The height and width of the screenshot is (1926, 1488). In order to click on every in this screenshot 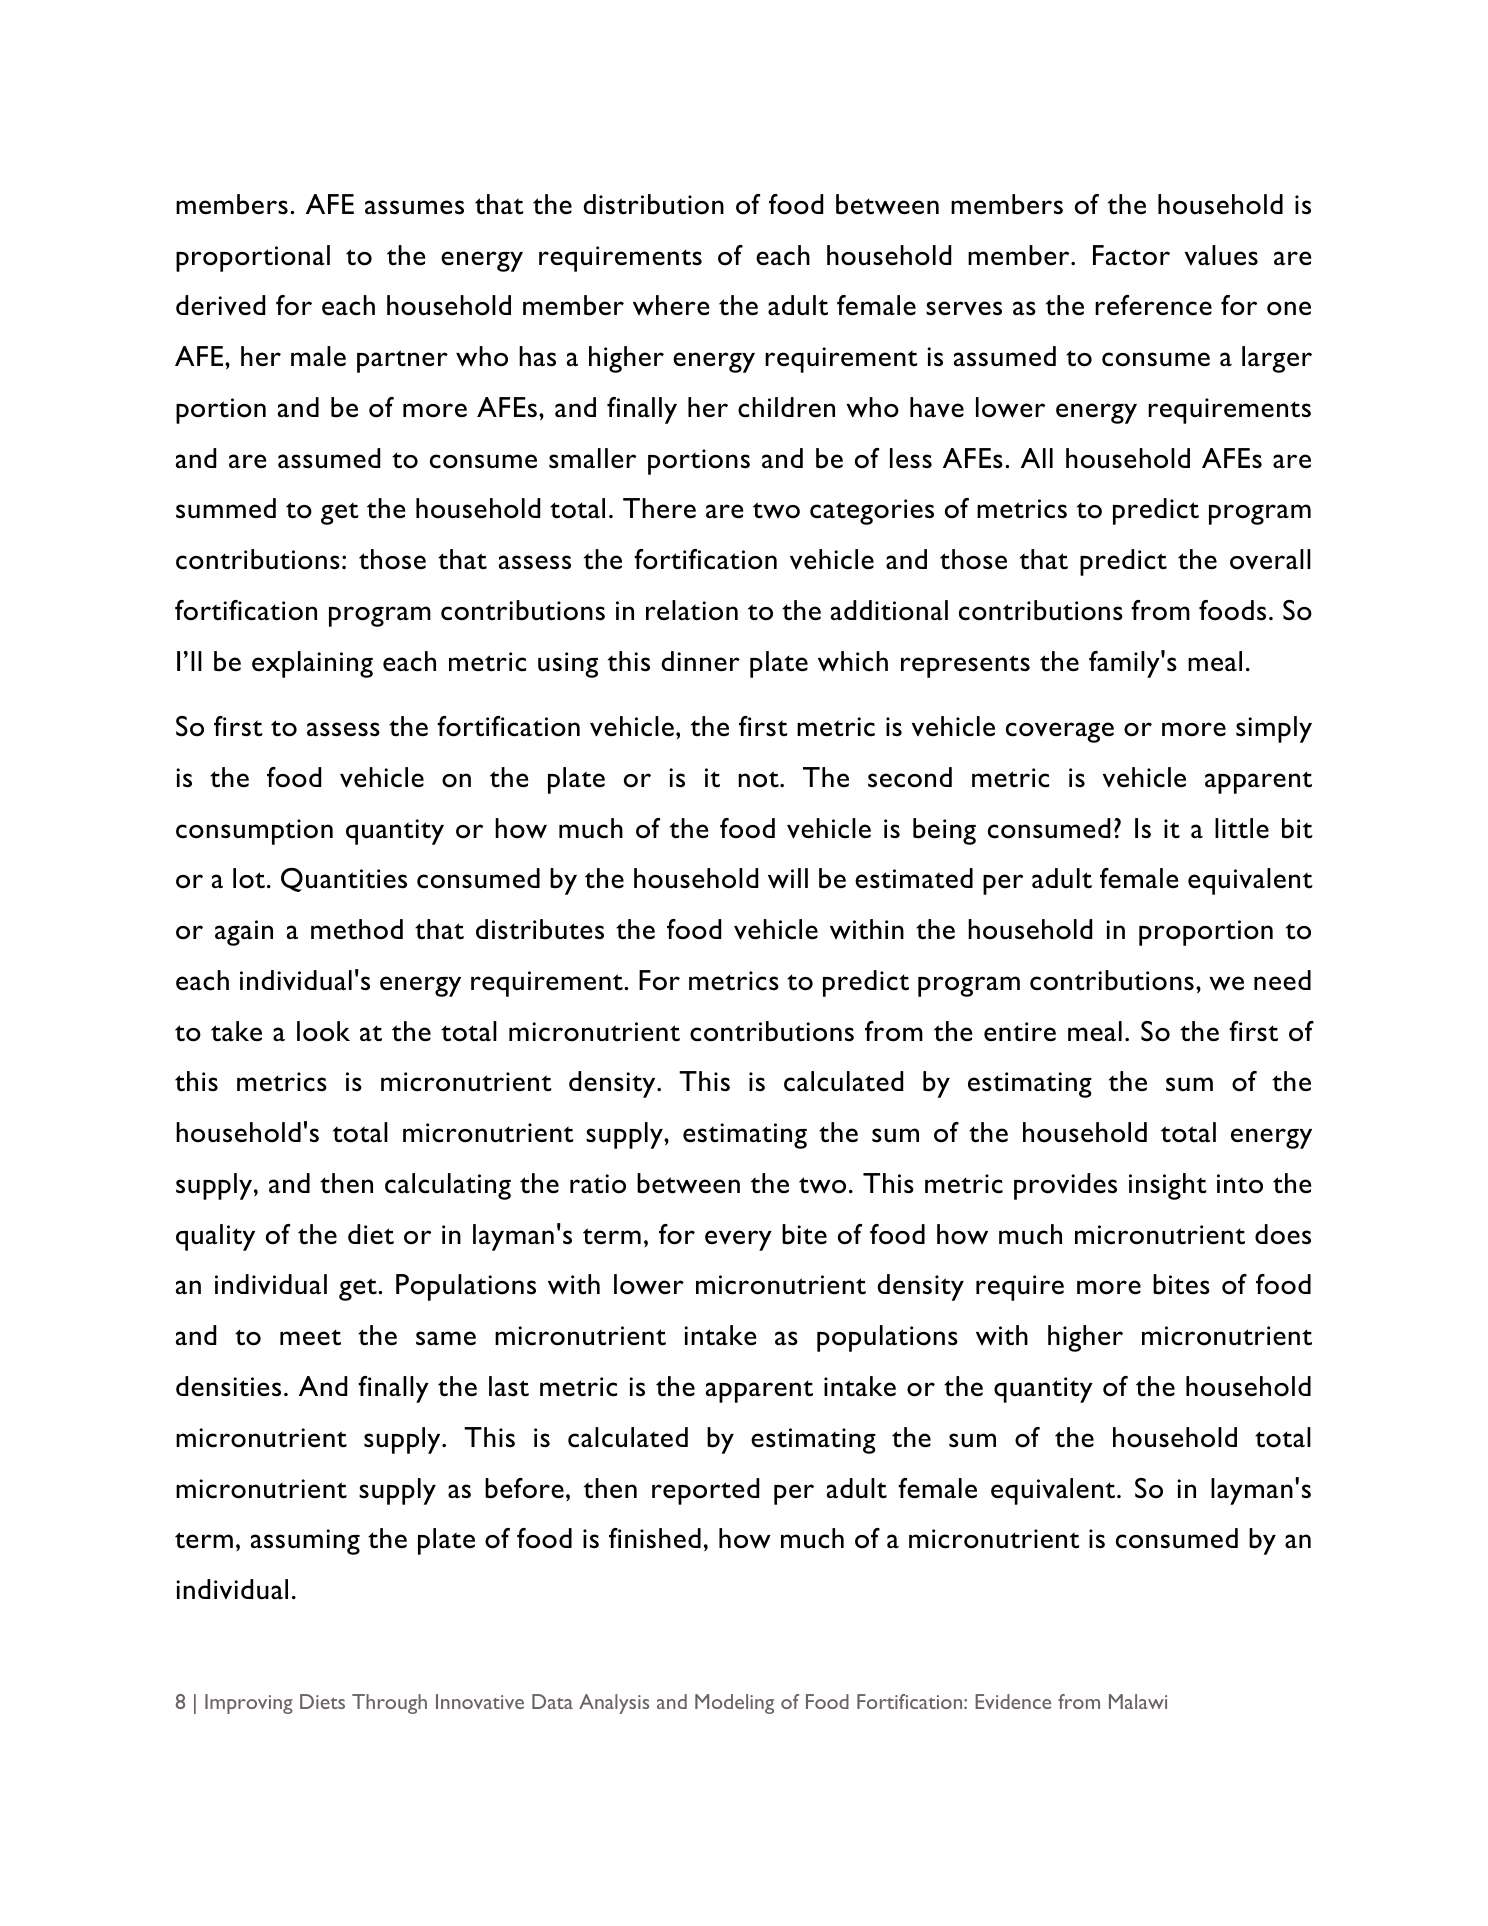, I will do `click(738, 1240)`.
